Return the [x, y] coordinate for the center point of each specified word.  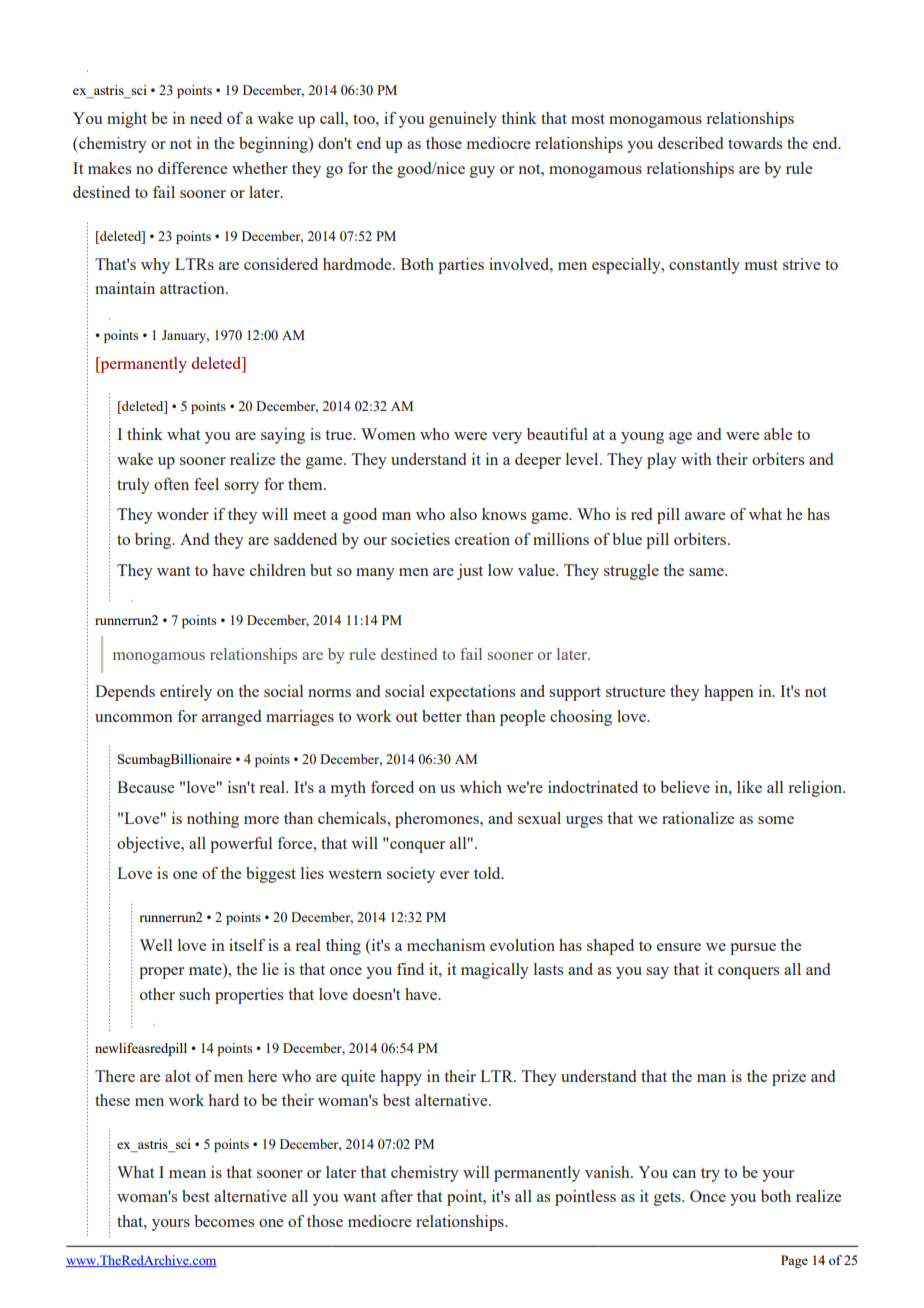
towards [755, 143]
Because [145, 787]
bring [154, 541]
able [778, 434]
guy [482, 172]
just [470, 572]
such [195, 994]
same [707, 572]
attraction [193, 288]
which [481, 787]
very [507, 438]
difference [192, 168]
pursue [753, 949]
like [749, 787]
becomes [224, 1221]
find [410, 969]
